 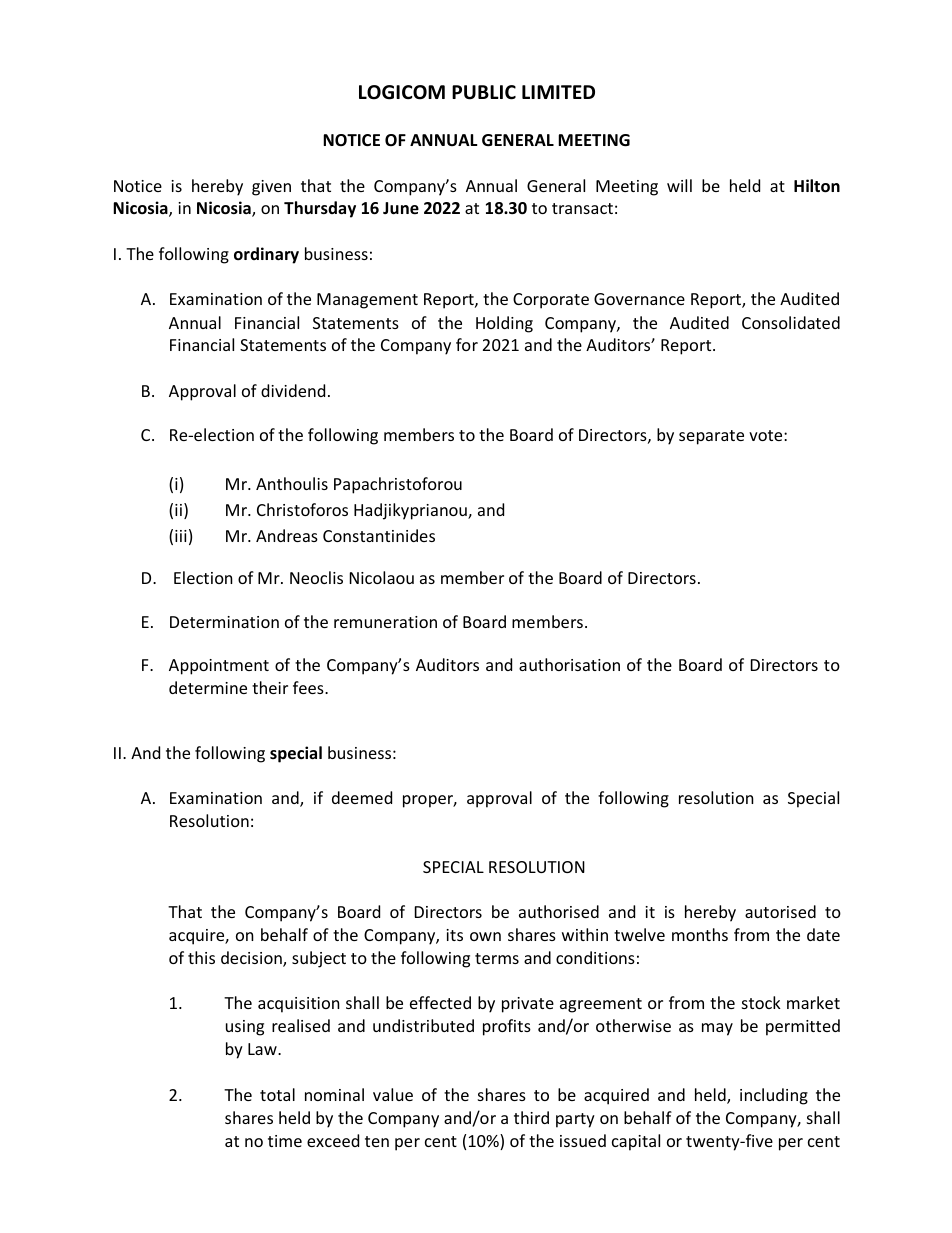 What do you see at coordinates (774, 1096) in the screenshot?
I see `including` at bounding box center [774, 1096].
